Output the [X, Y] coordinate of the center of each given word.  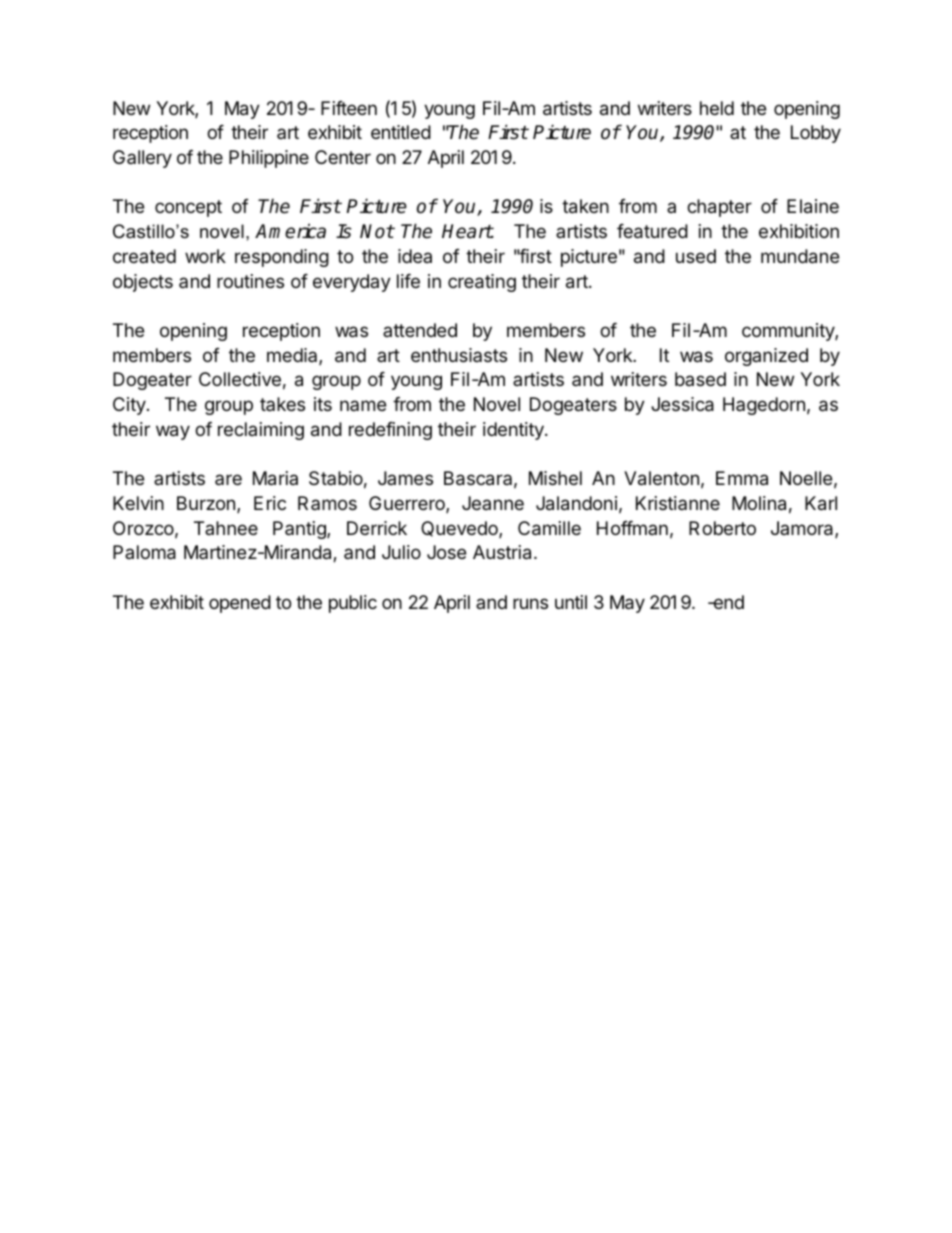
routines [250, 281]
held [717, 108]
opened [240, 604]
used [696, 256]
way [173, 432]
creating [482, 283]
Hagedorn [764, 406]
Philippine [269, 159]
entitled [401, 132]
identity [514, 431]
